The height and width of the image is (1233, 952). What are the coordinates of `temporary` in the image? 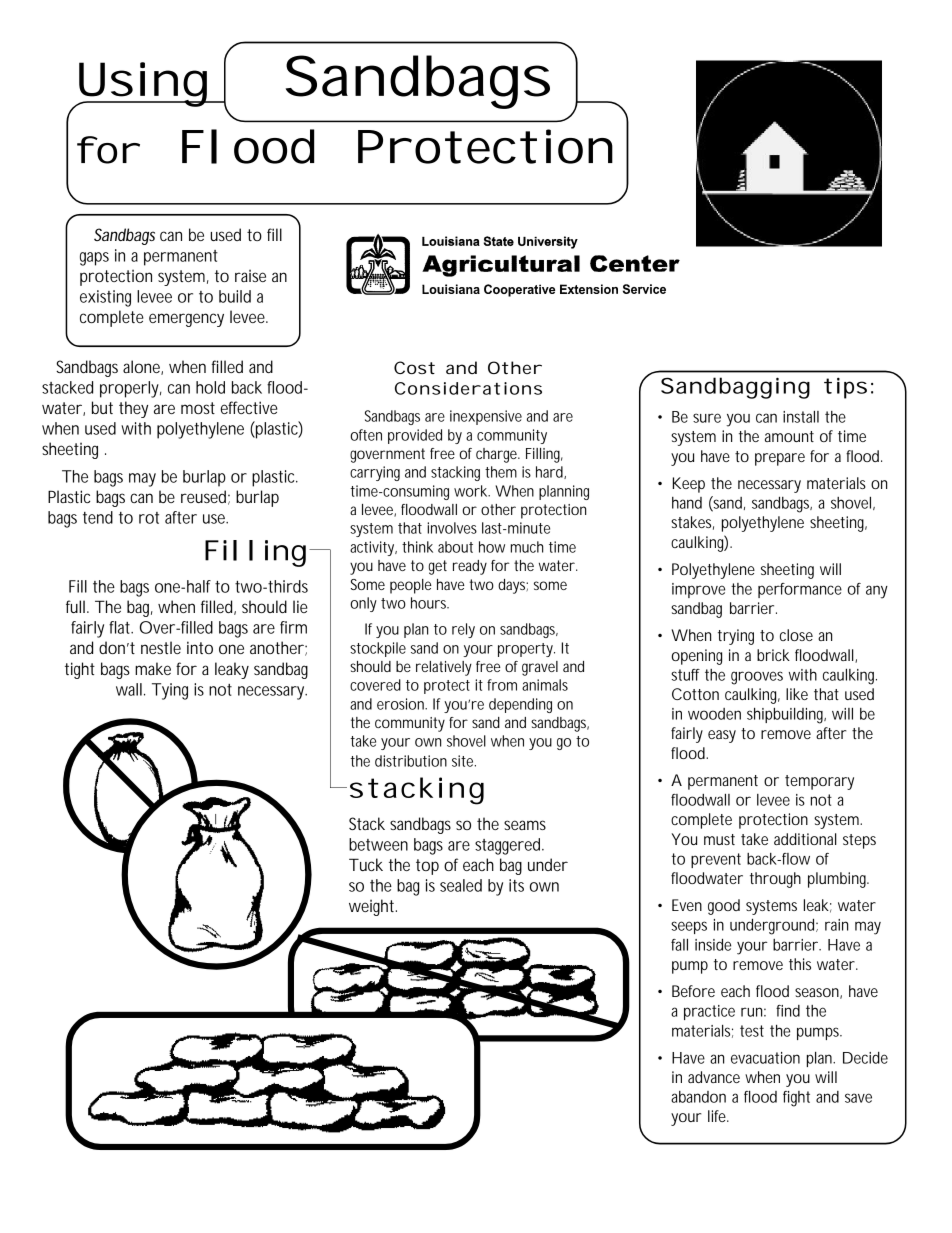 It's located at (819, 782).
